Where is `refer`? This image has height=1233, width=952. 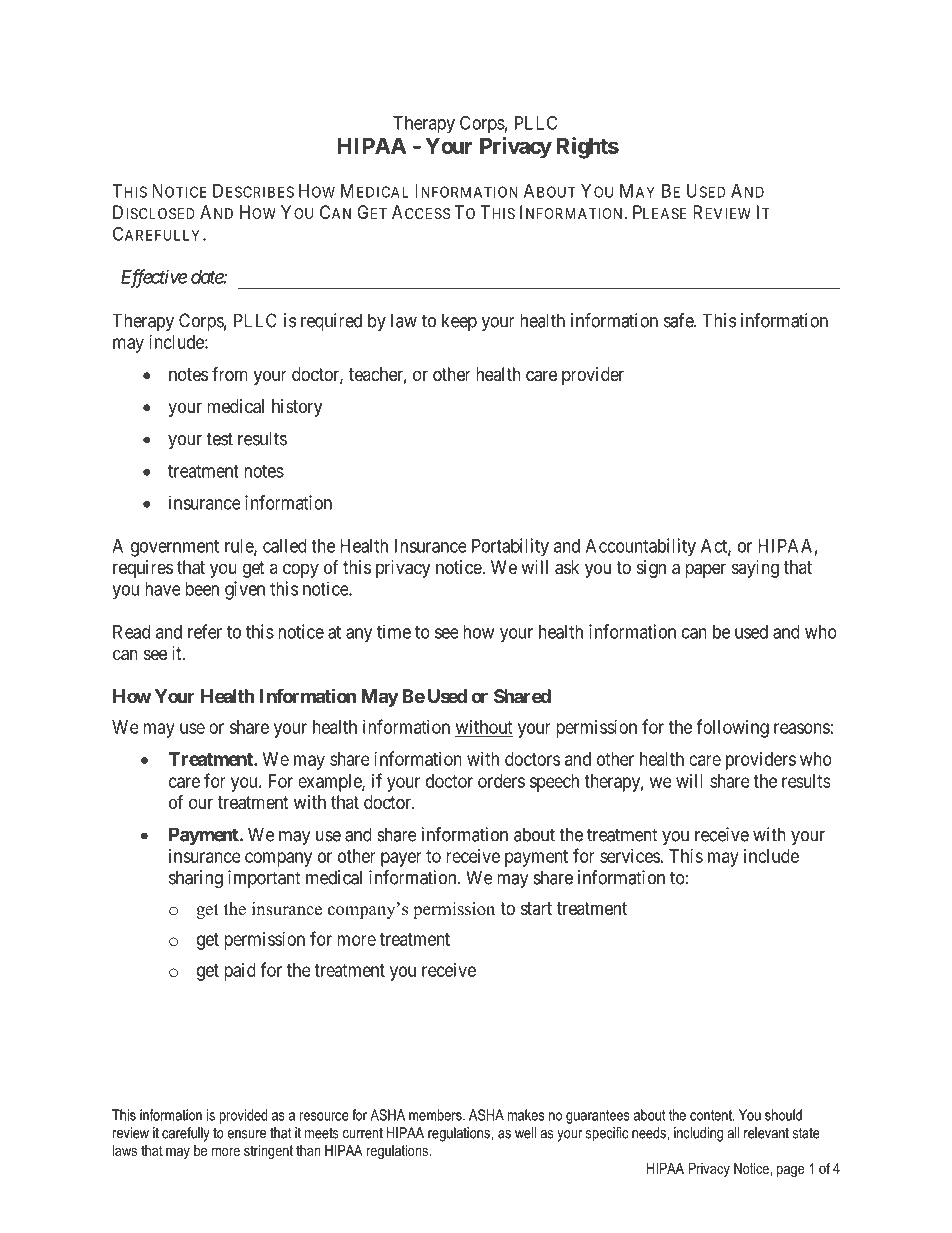 refer is located at coordinates (205, 631).
